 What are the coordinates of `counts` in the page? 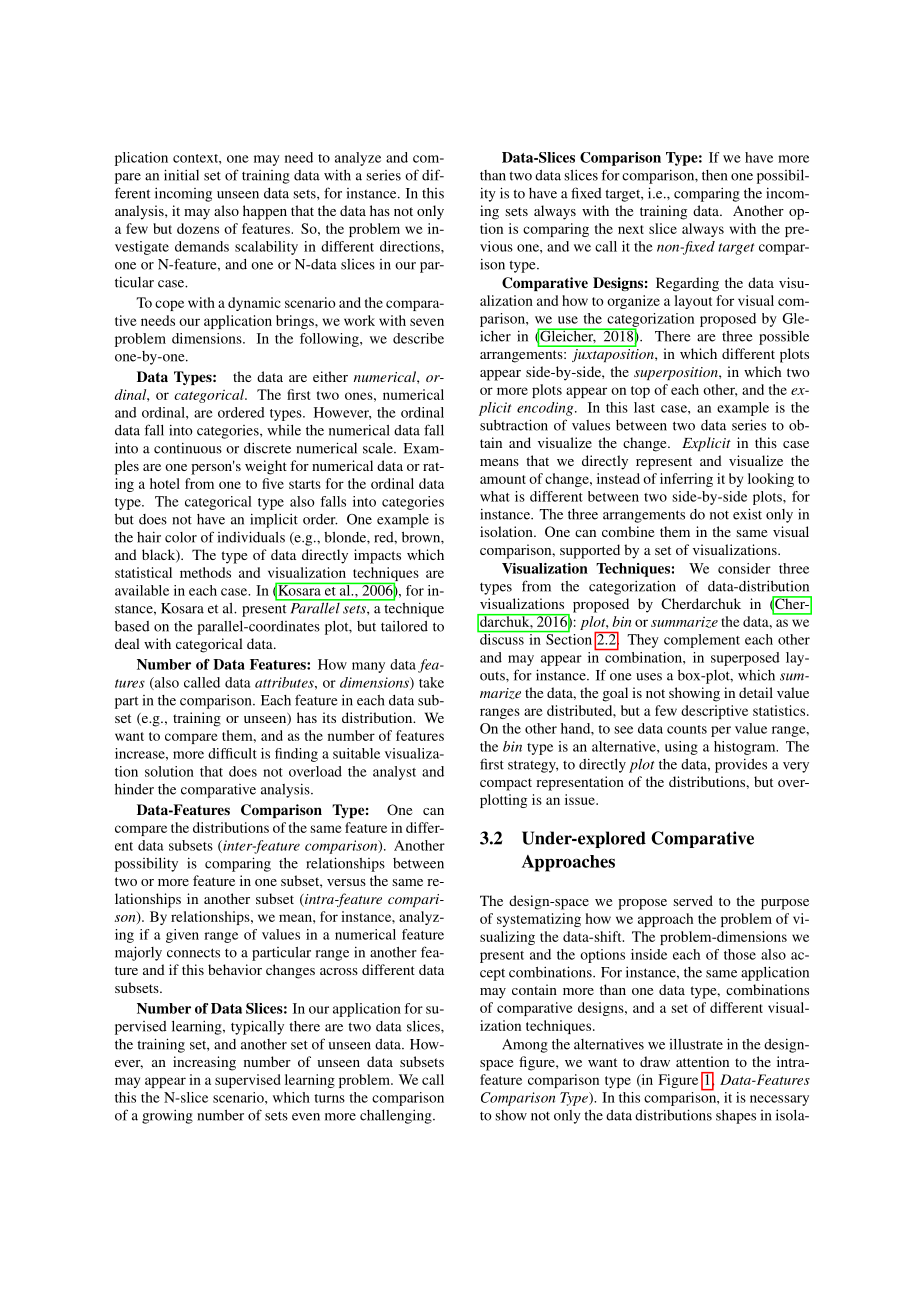 It's located at (687, 729).
